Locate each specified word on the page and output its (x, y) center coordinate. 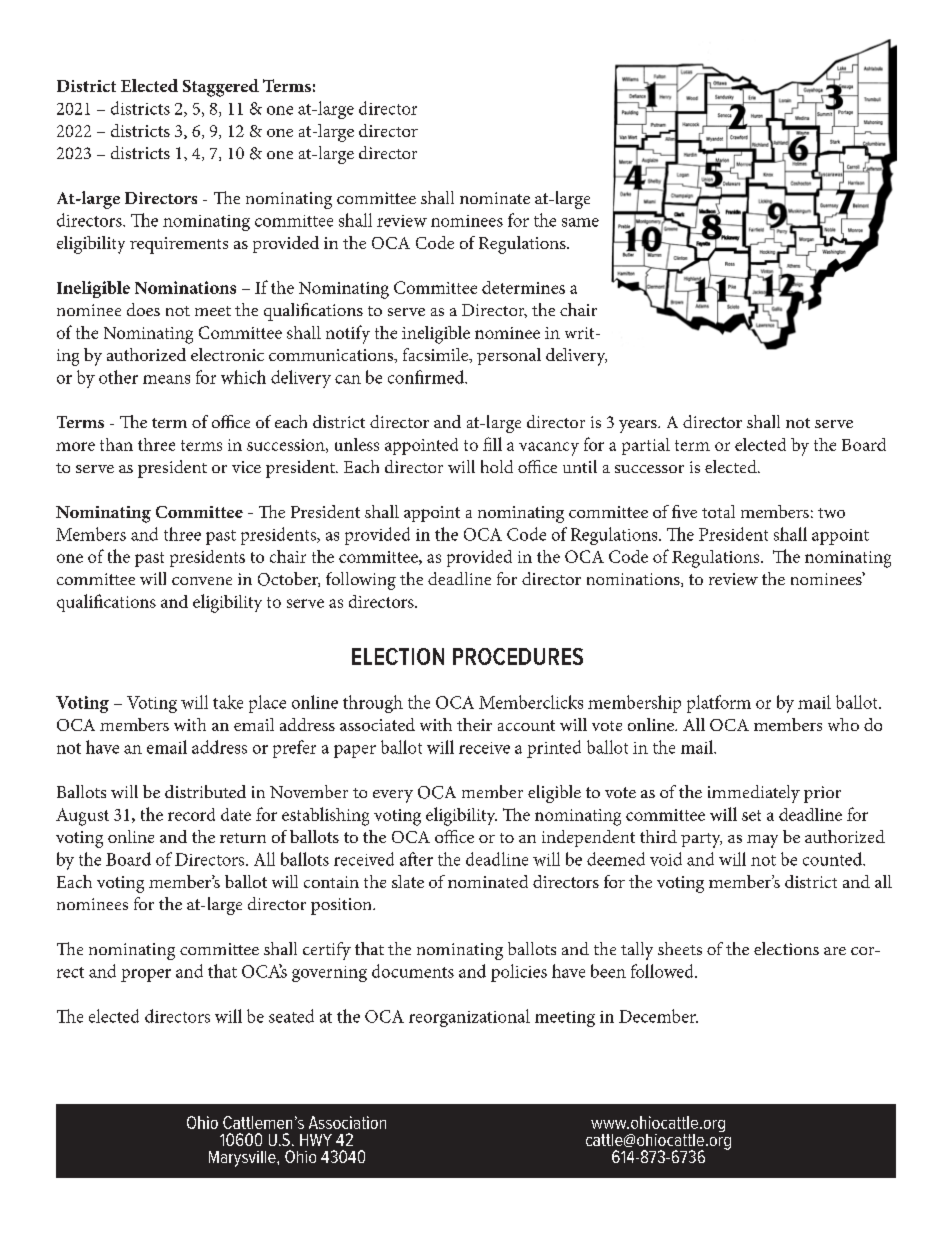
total (718, 511)
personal (509, 356)
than (116, 444)
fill (492, 444)
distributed (205, 791)
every (393, 796)
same (580, 222)
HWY (316, 1140)
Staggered (221, 88)
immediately (754, 794)
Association (347, 1122)
